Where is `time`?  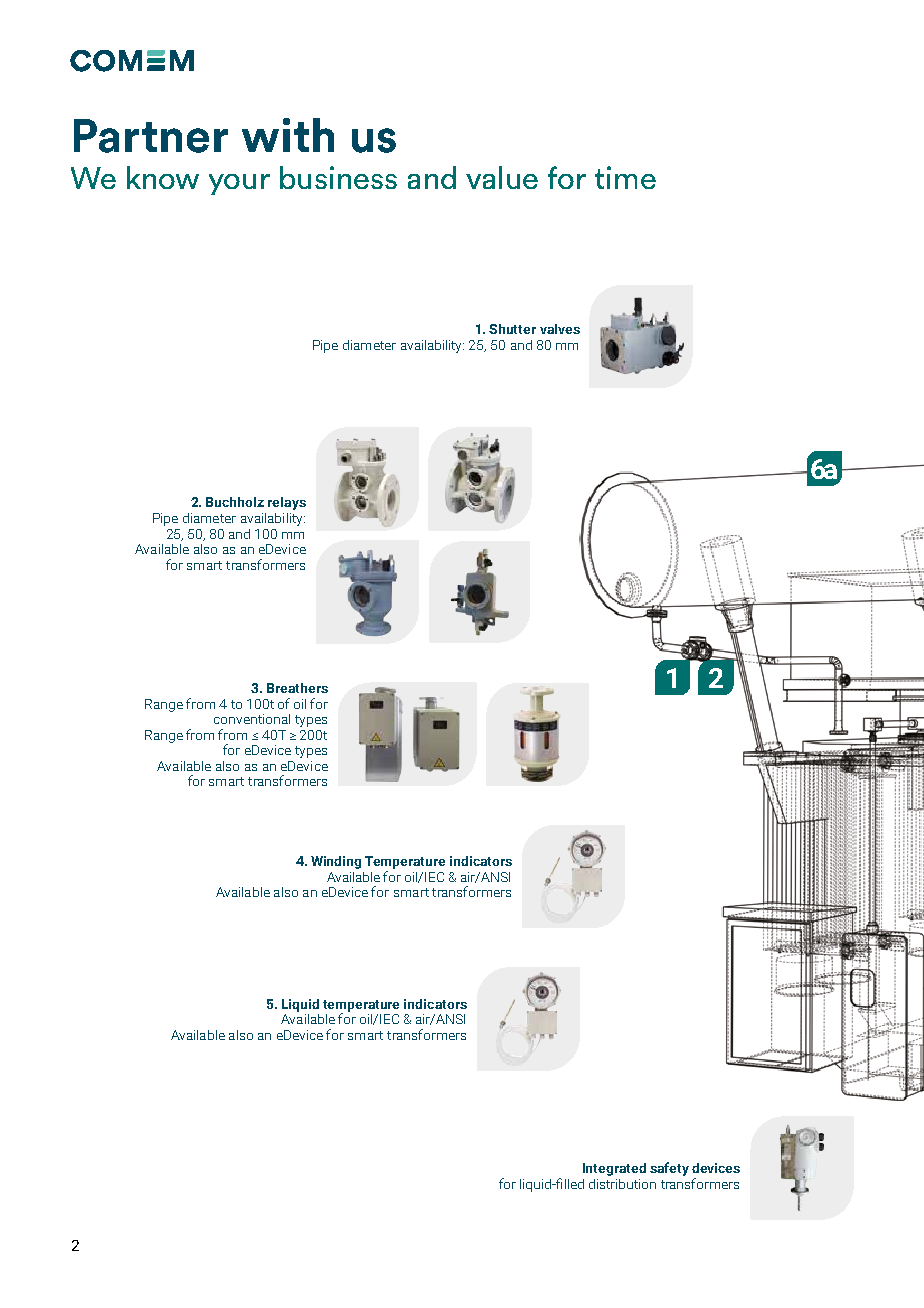
time is located at coordinates (625, 177).
